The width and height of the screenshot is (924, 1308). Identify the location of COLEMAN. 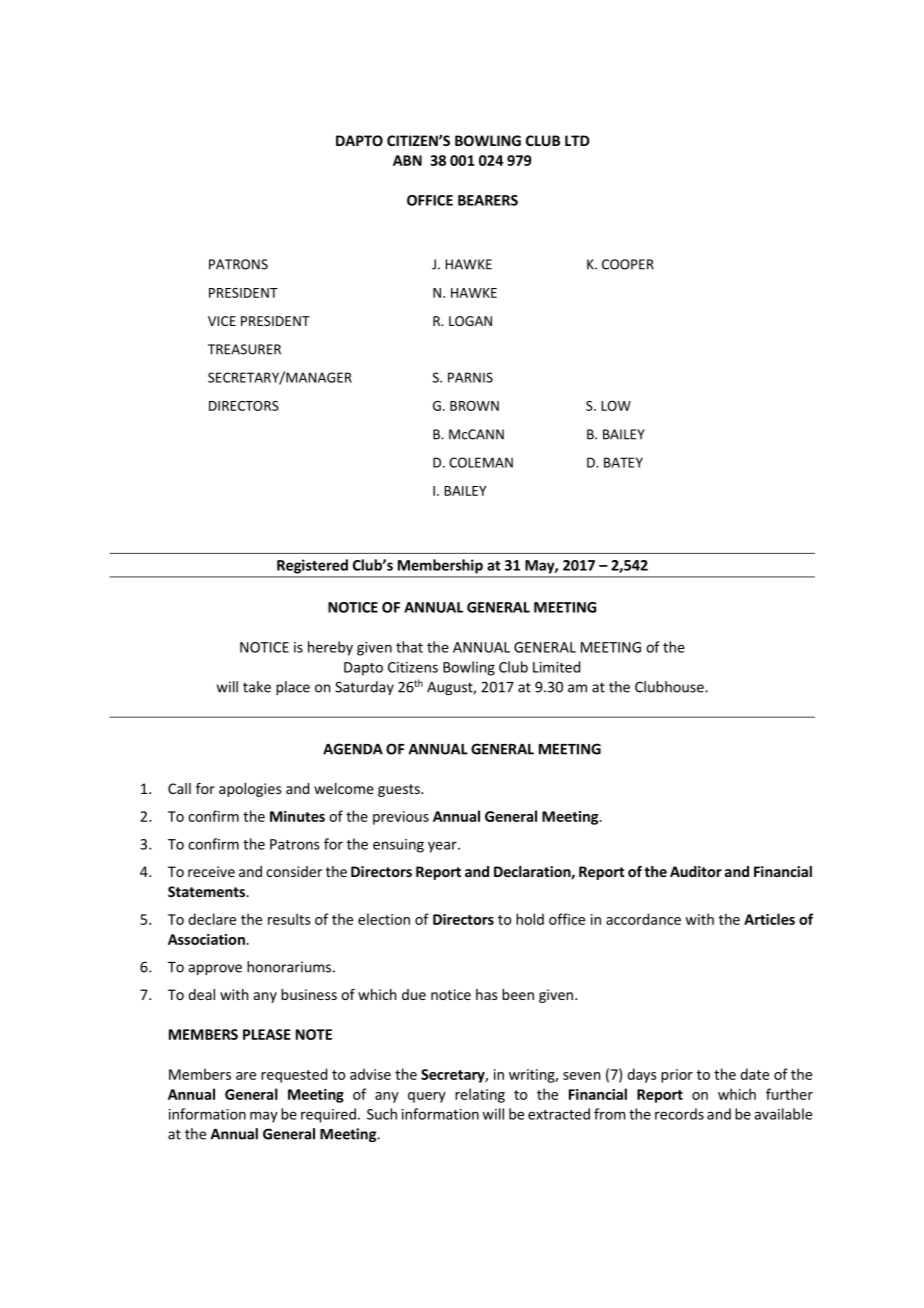
(481, 462).
